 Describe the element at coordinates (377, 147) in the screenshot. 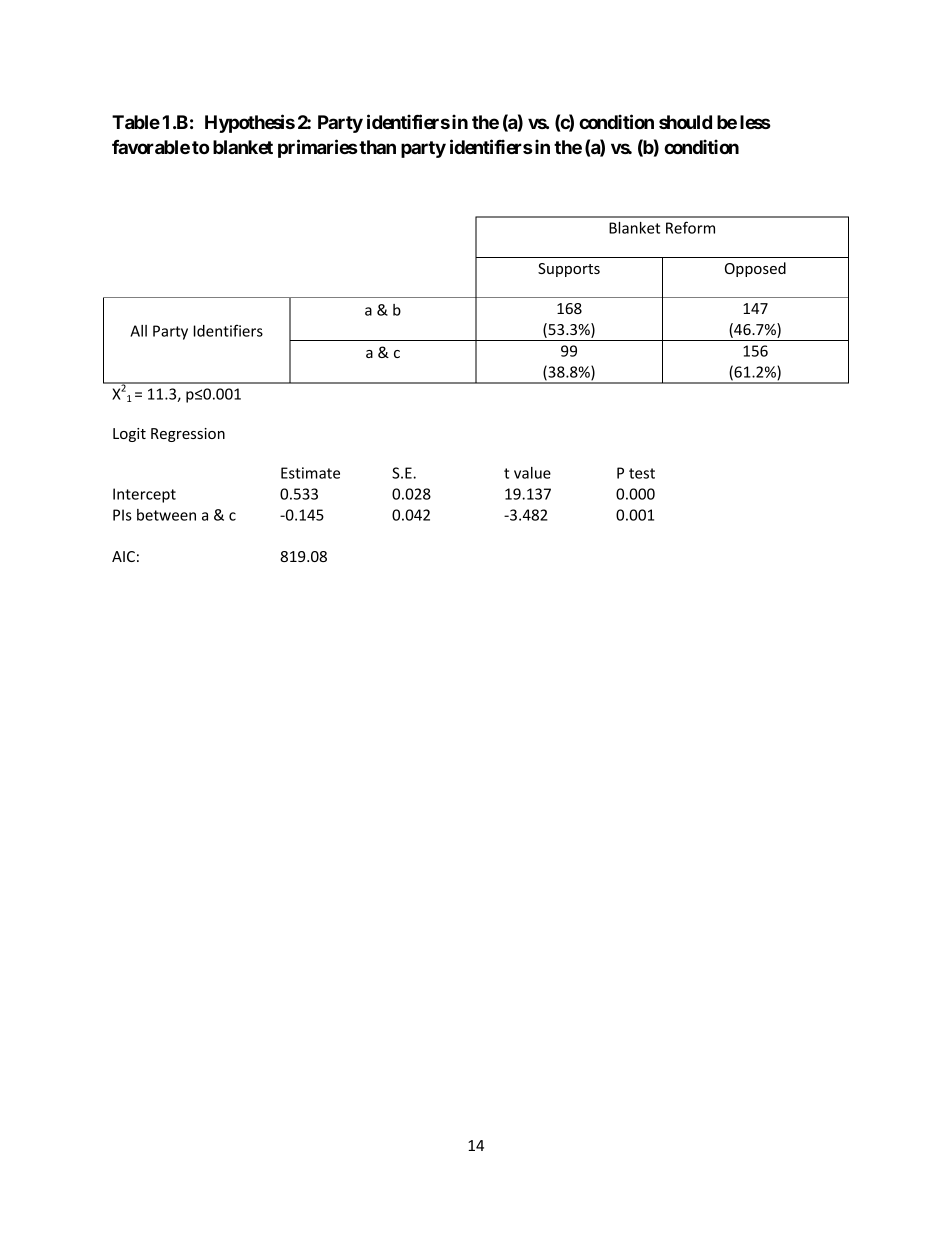

I see `than` at that location.
